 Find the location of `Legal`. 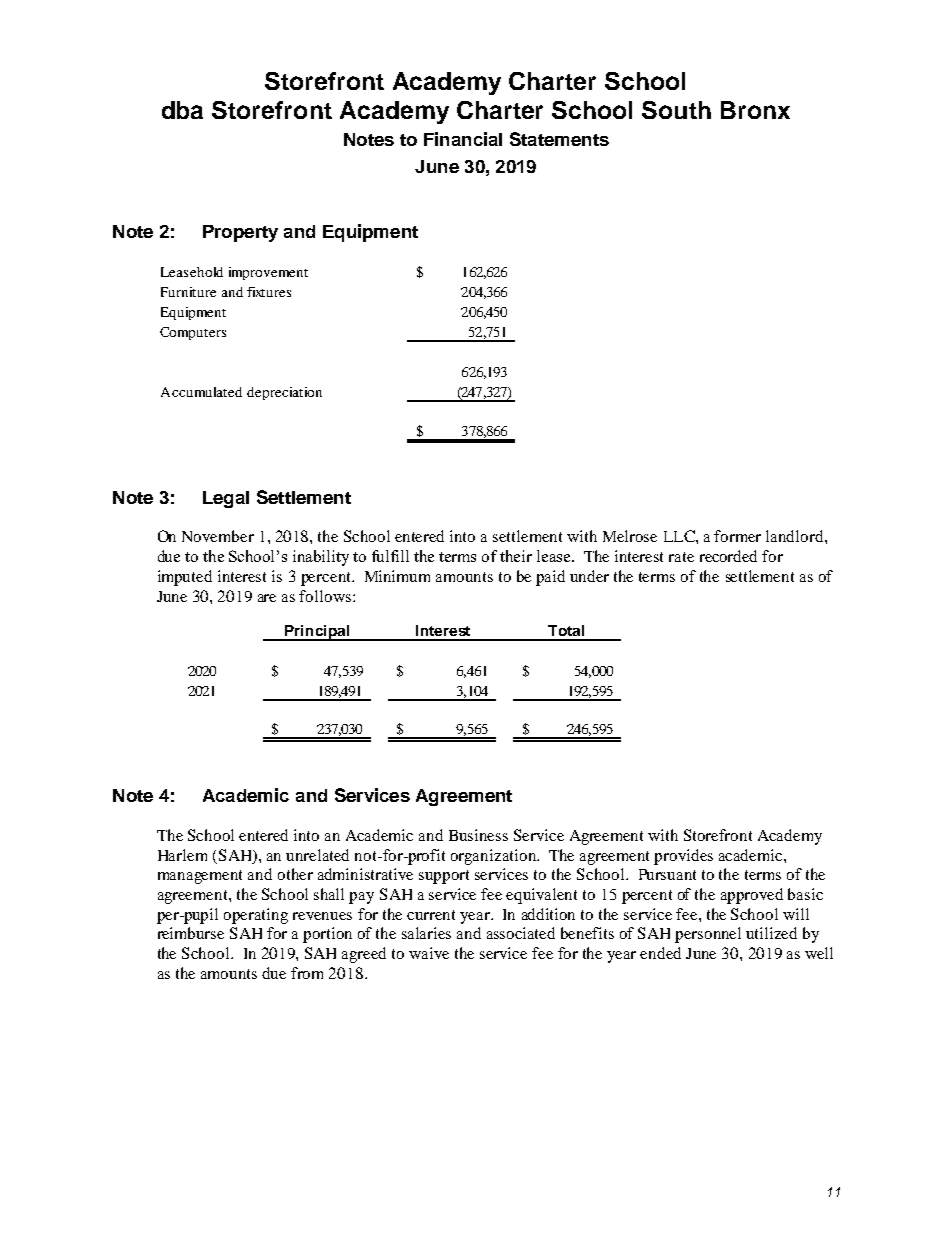

Legal is located at coordinates (226, 499).
